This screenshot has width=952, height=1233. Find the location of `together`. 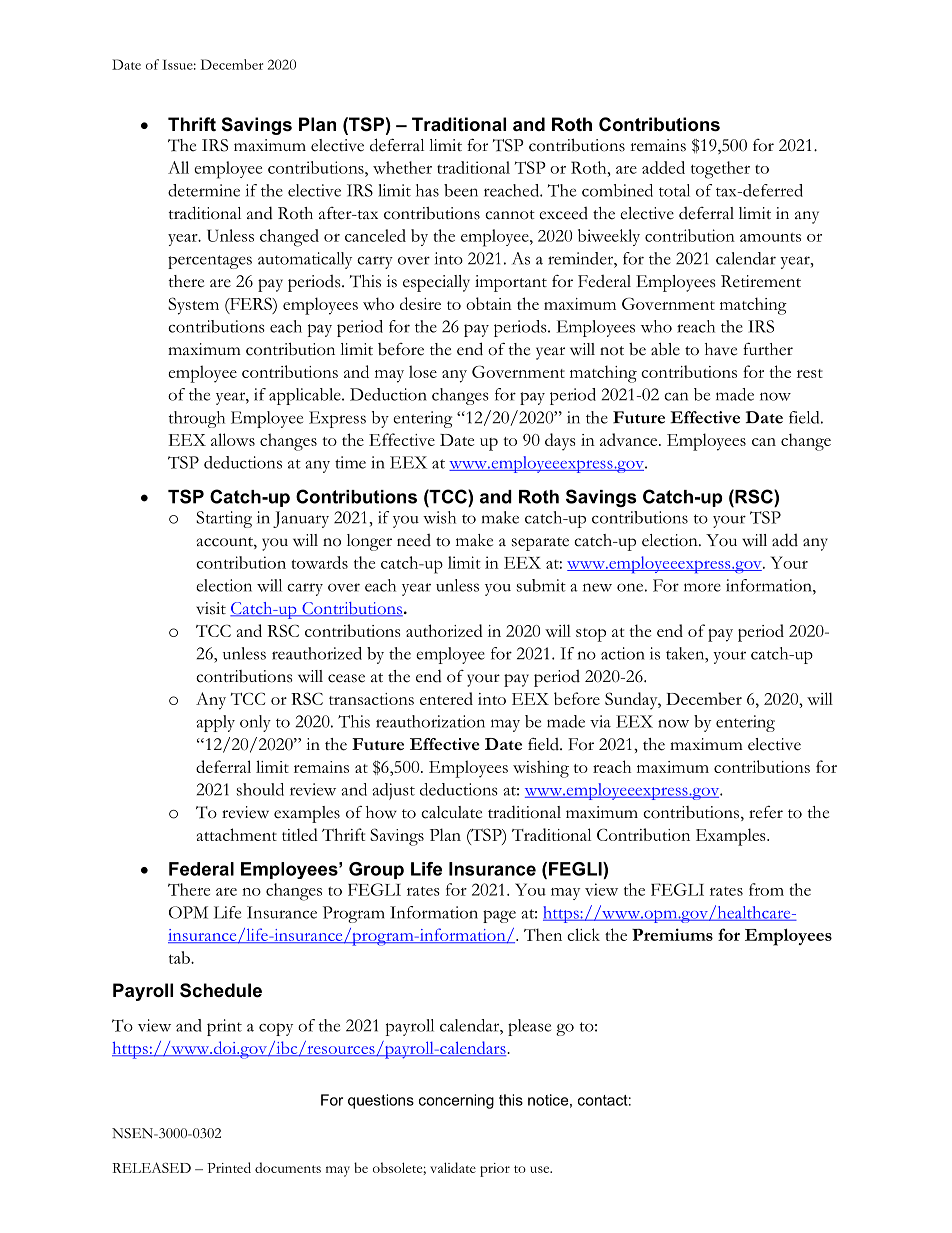

together is located at coordinates (720, 170).
